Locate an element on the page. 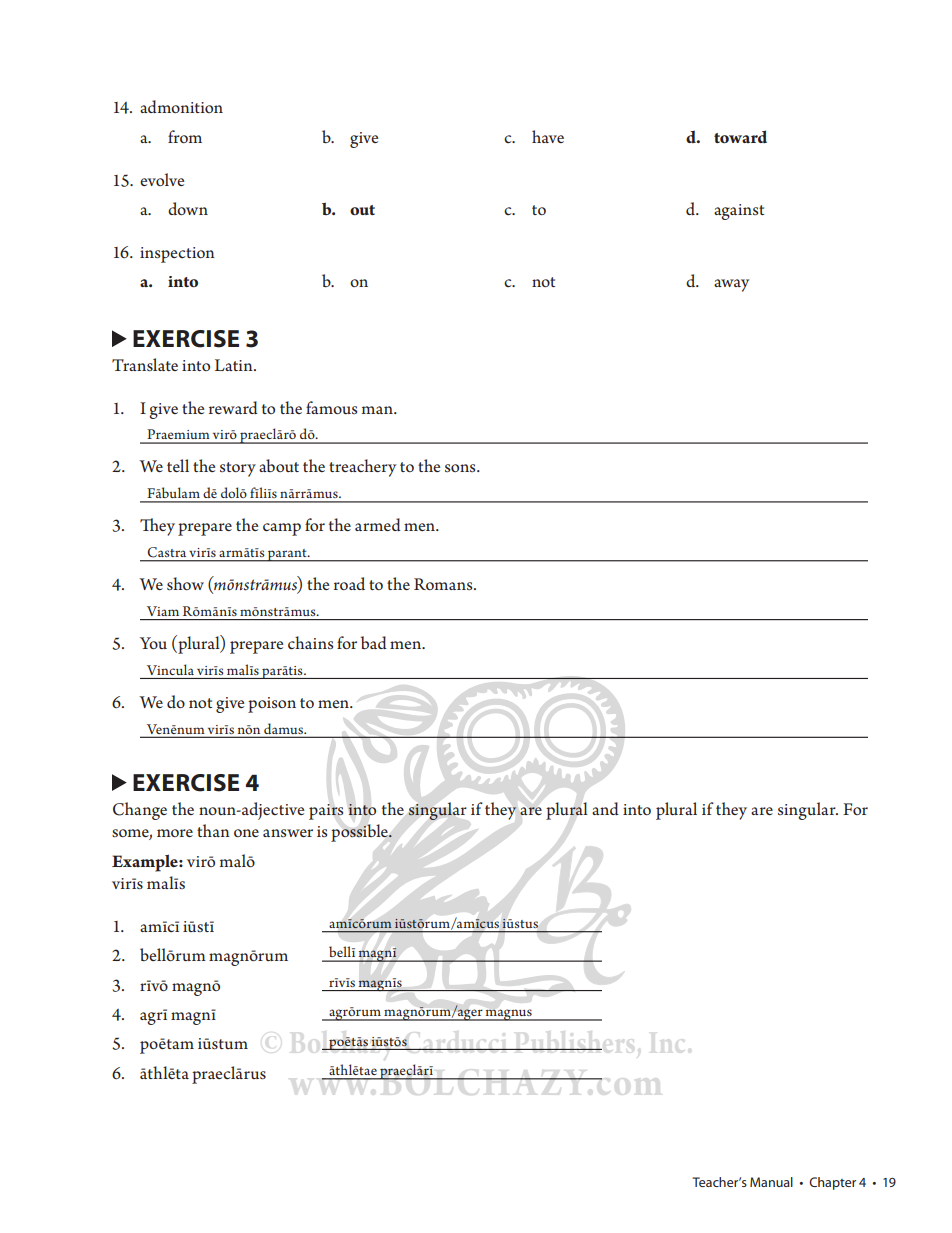 The image size is (952, 1233). from is located at coordinates (185, 136).
